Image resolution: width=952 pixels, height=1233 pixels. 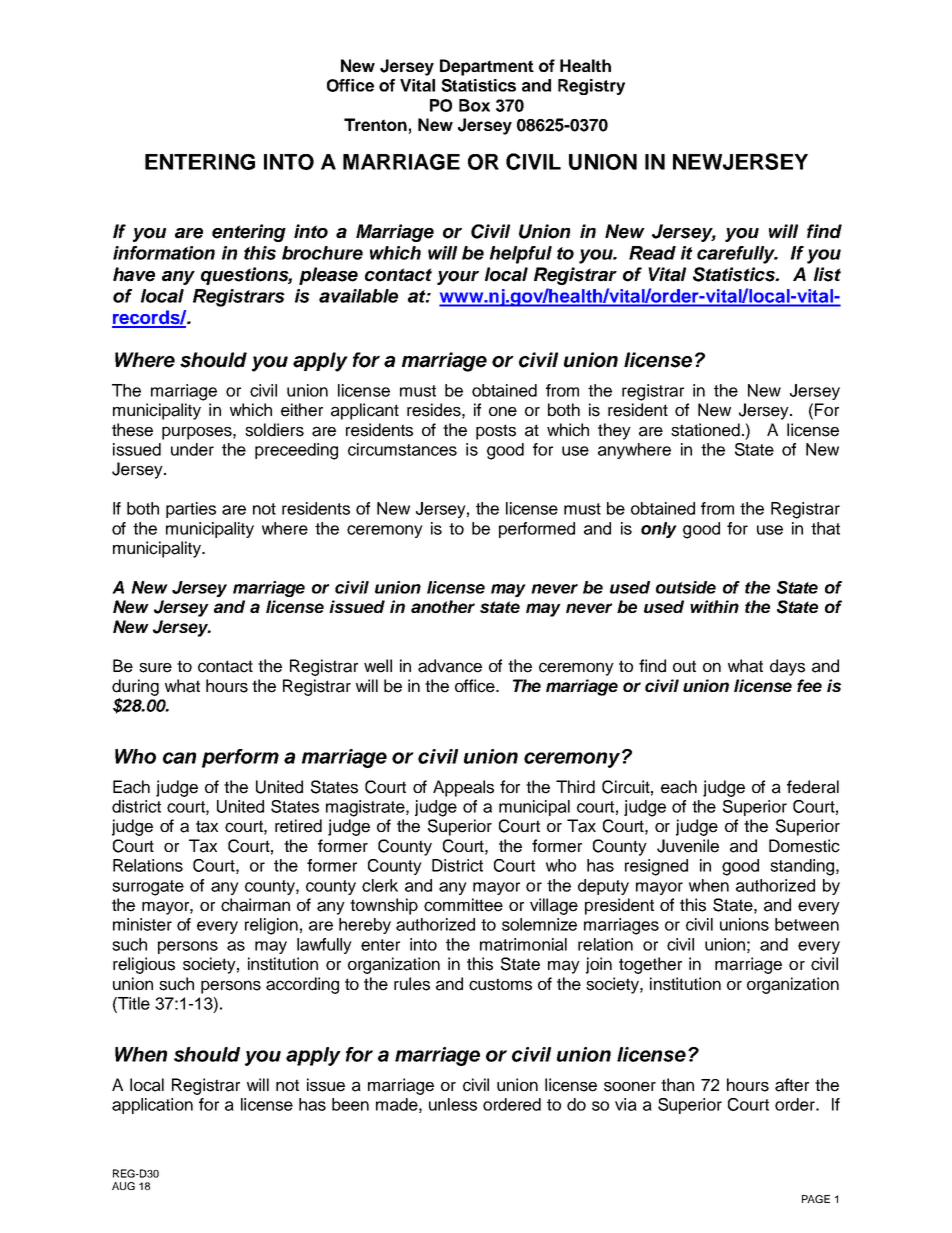 I want to click on Box, so click(x=474, y=105).
